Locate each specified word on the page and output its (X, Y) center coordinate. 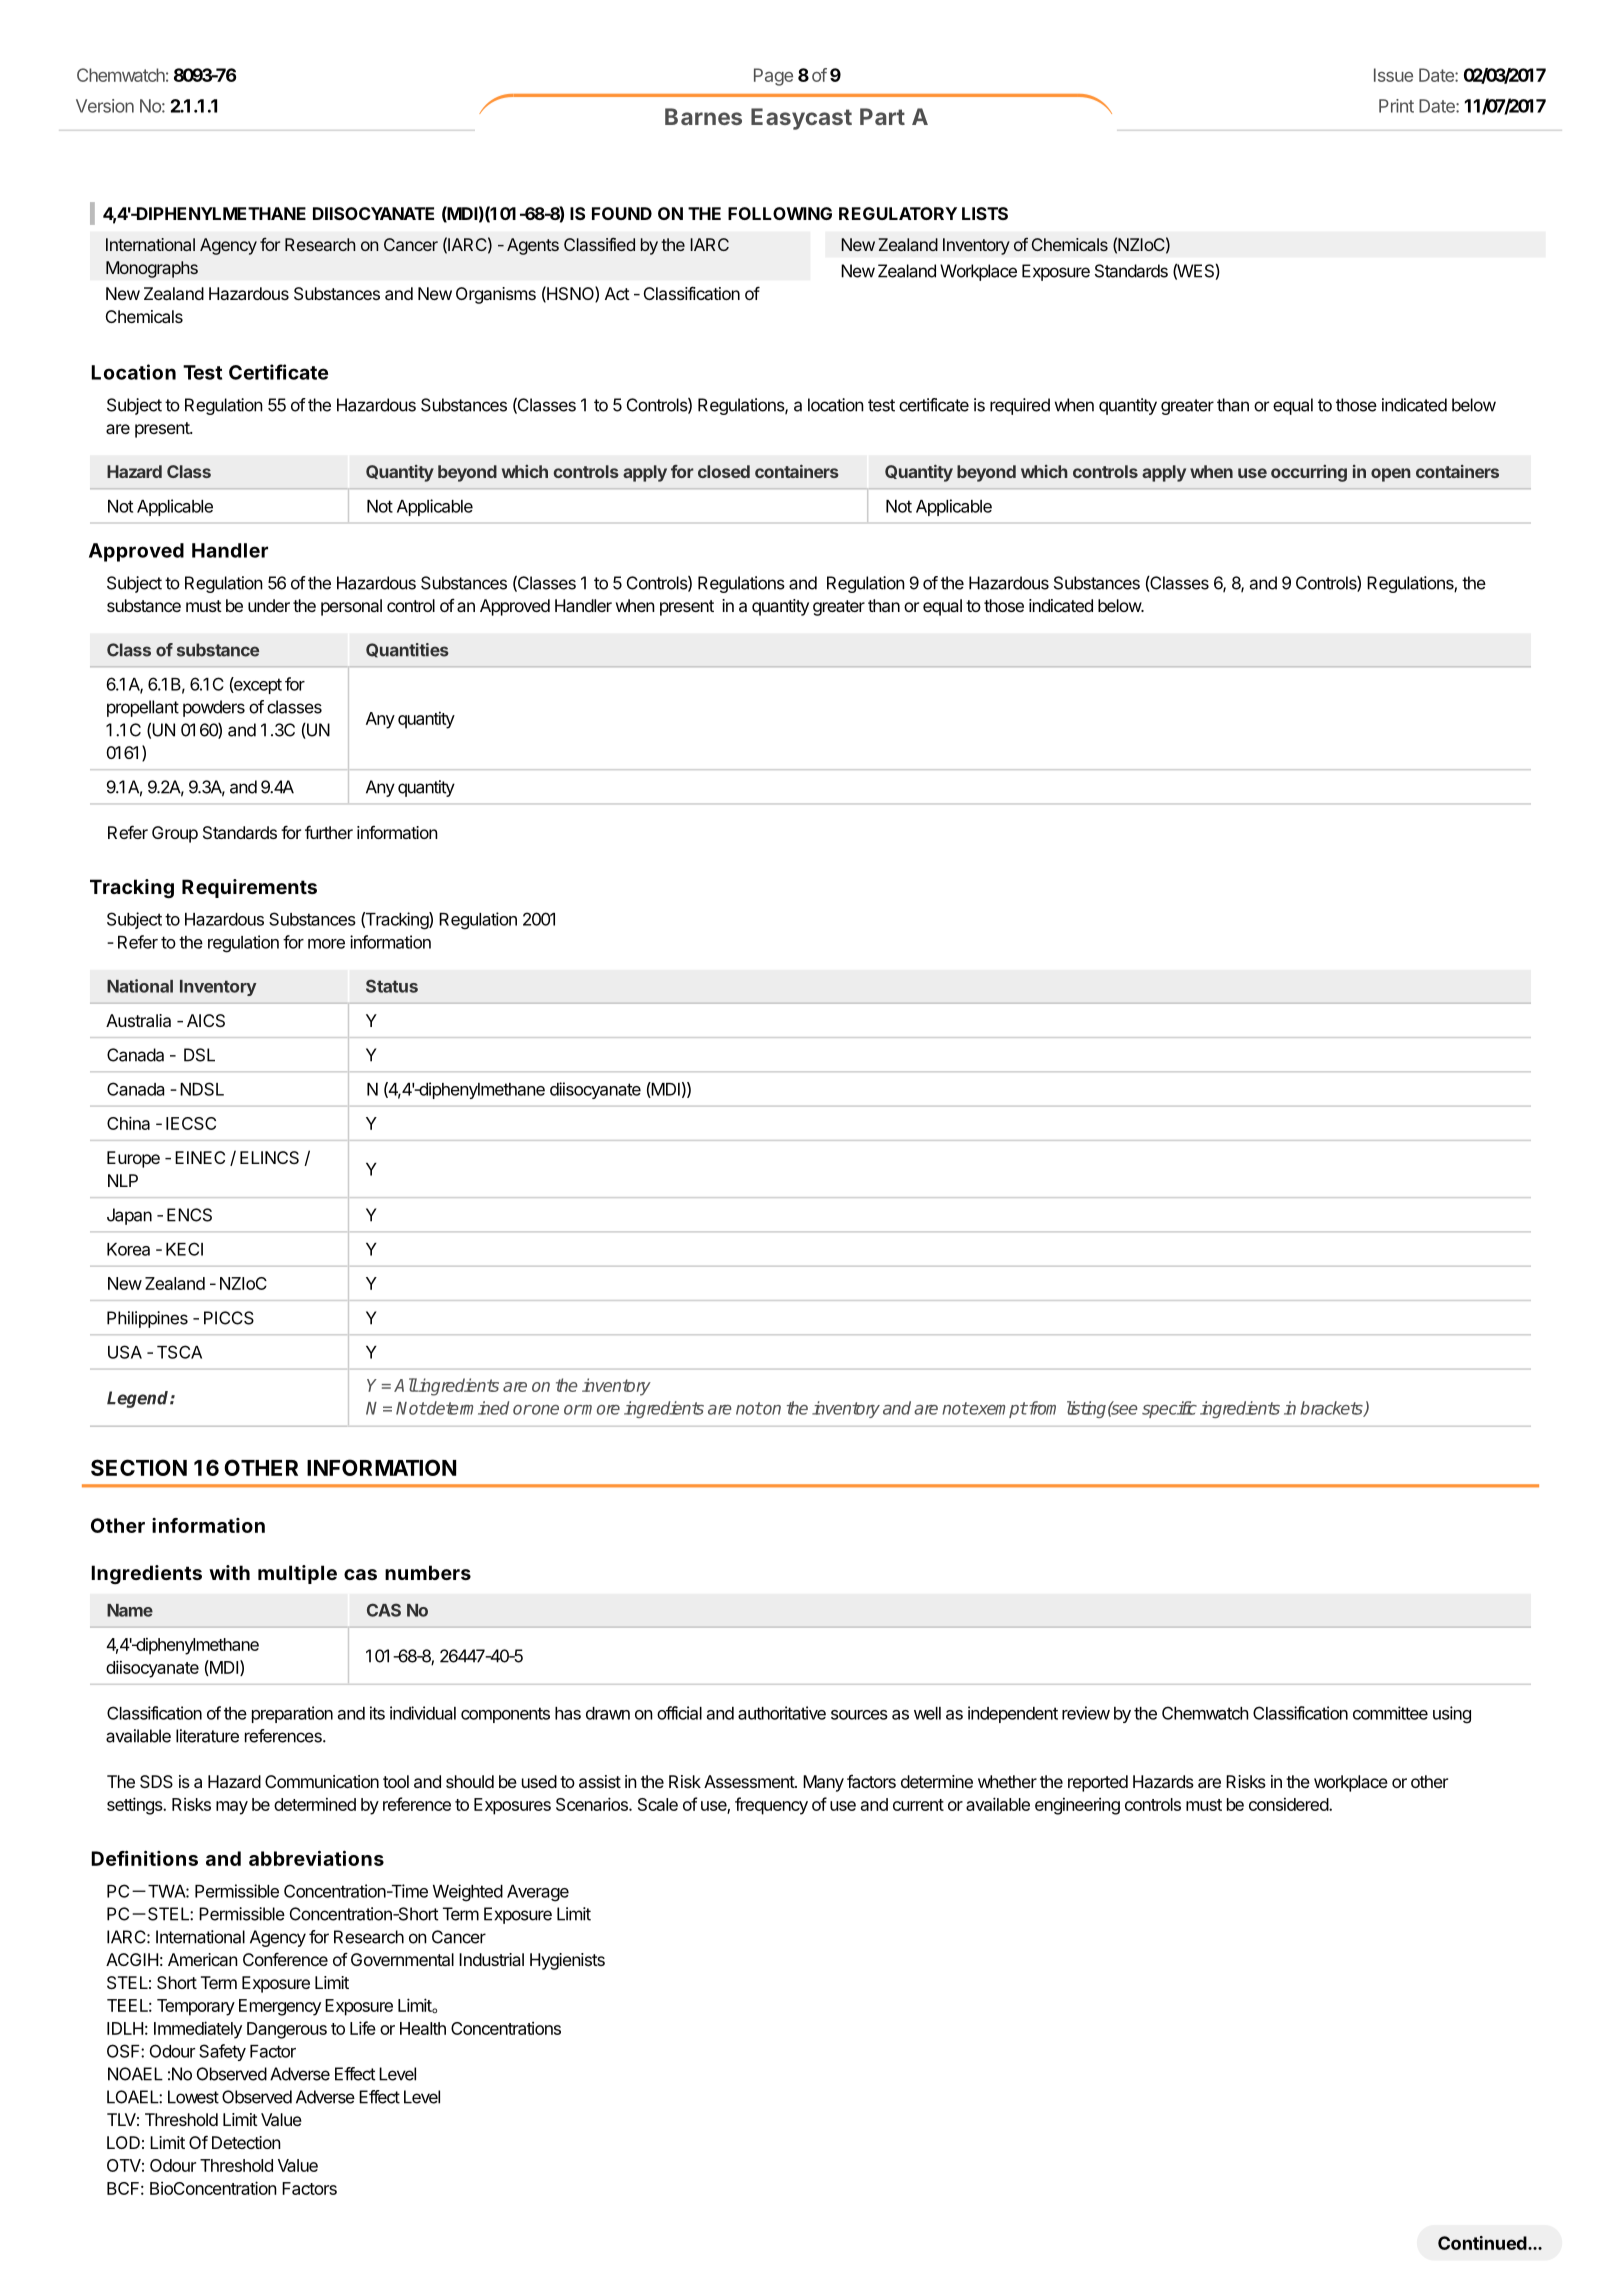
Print (1396, 106)
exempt (997, 1410)
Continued (1482, 2243)
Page (773, 77)
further (329, 832)
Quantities (407, 650)
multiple (297, 1574)
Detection (246, 2142)
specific (1169, 1409)
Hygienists (567, 1961)
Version (105, 106)
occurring (1309, 473)
